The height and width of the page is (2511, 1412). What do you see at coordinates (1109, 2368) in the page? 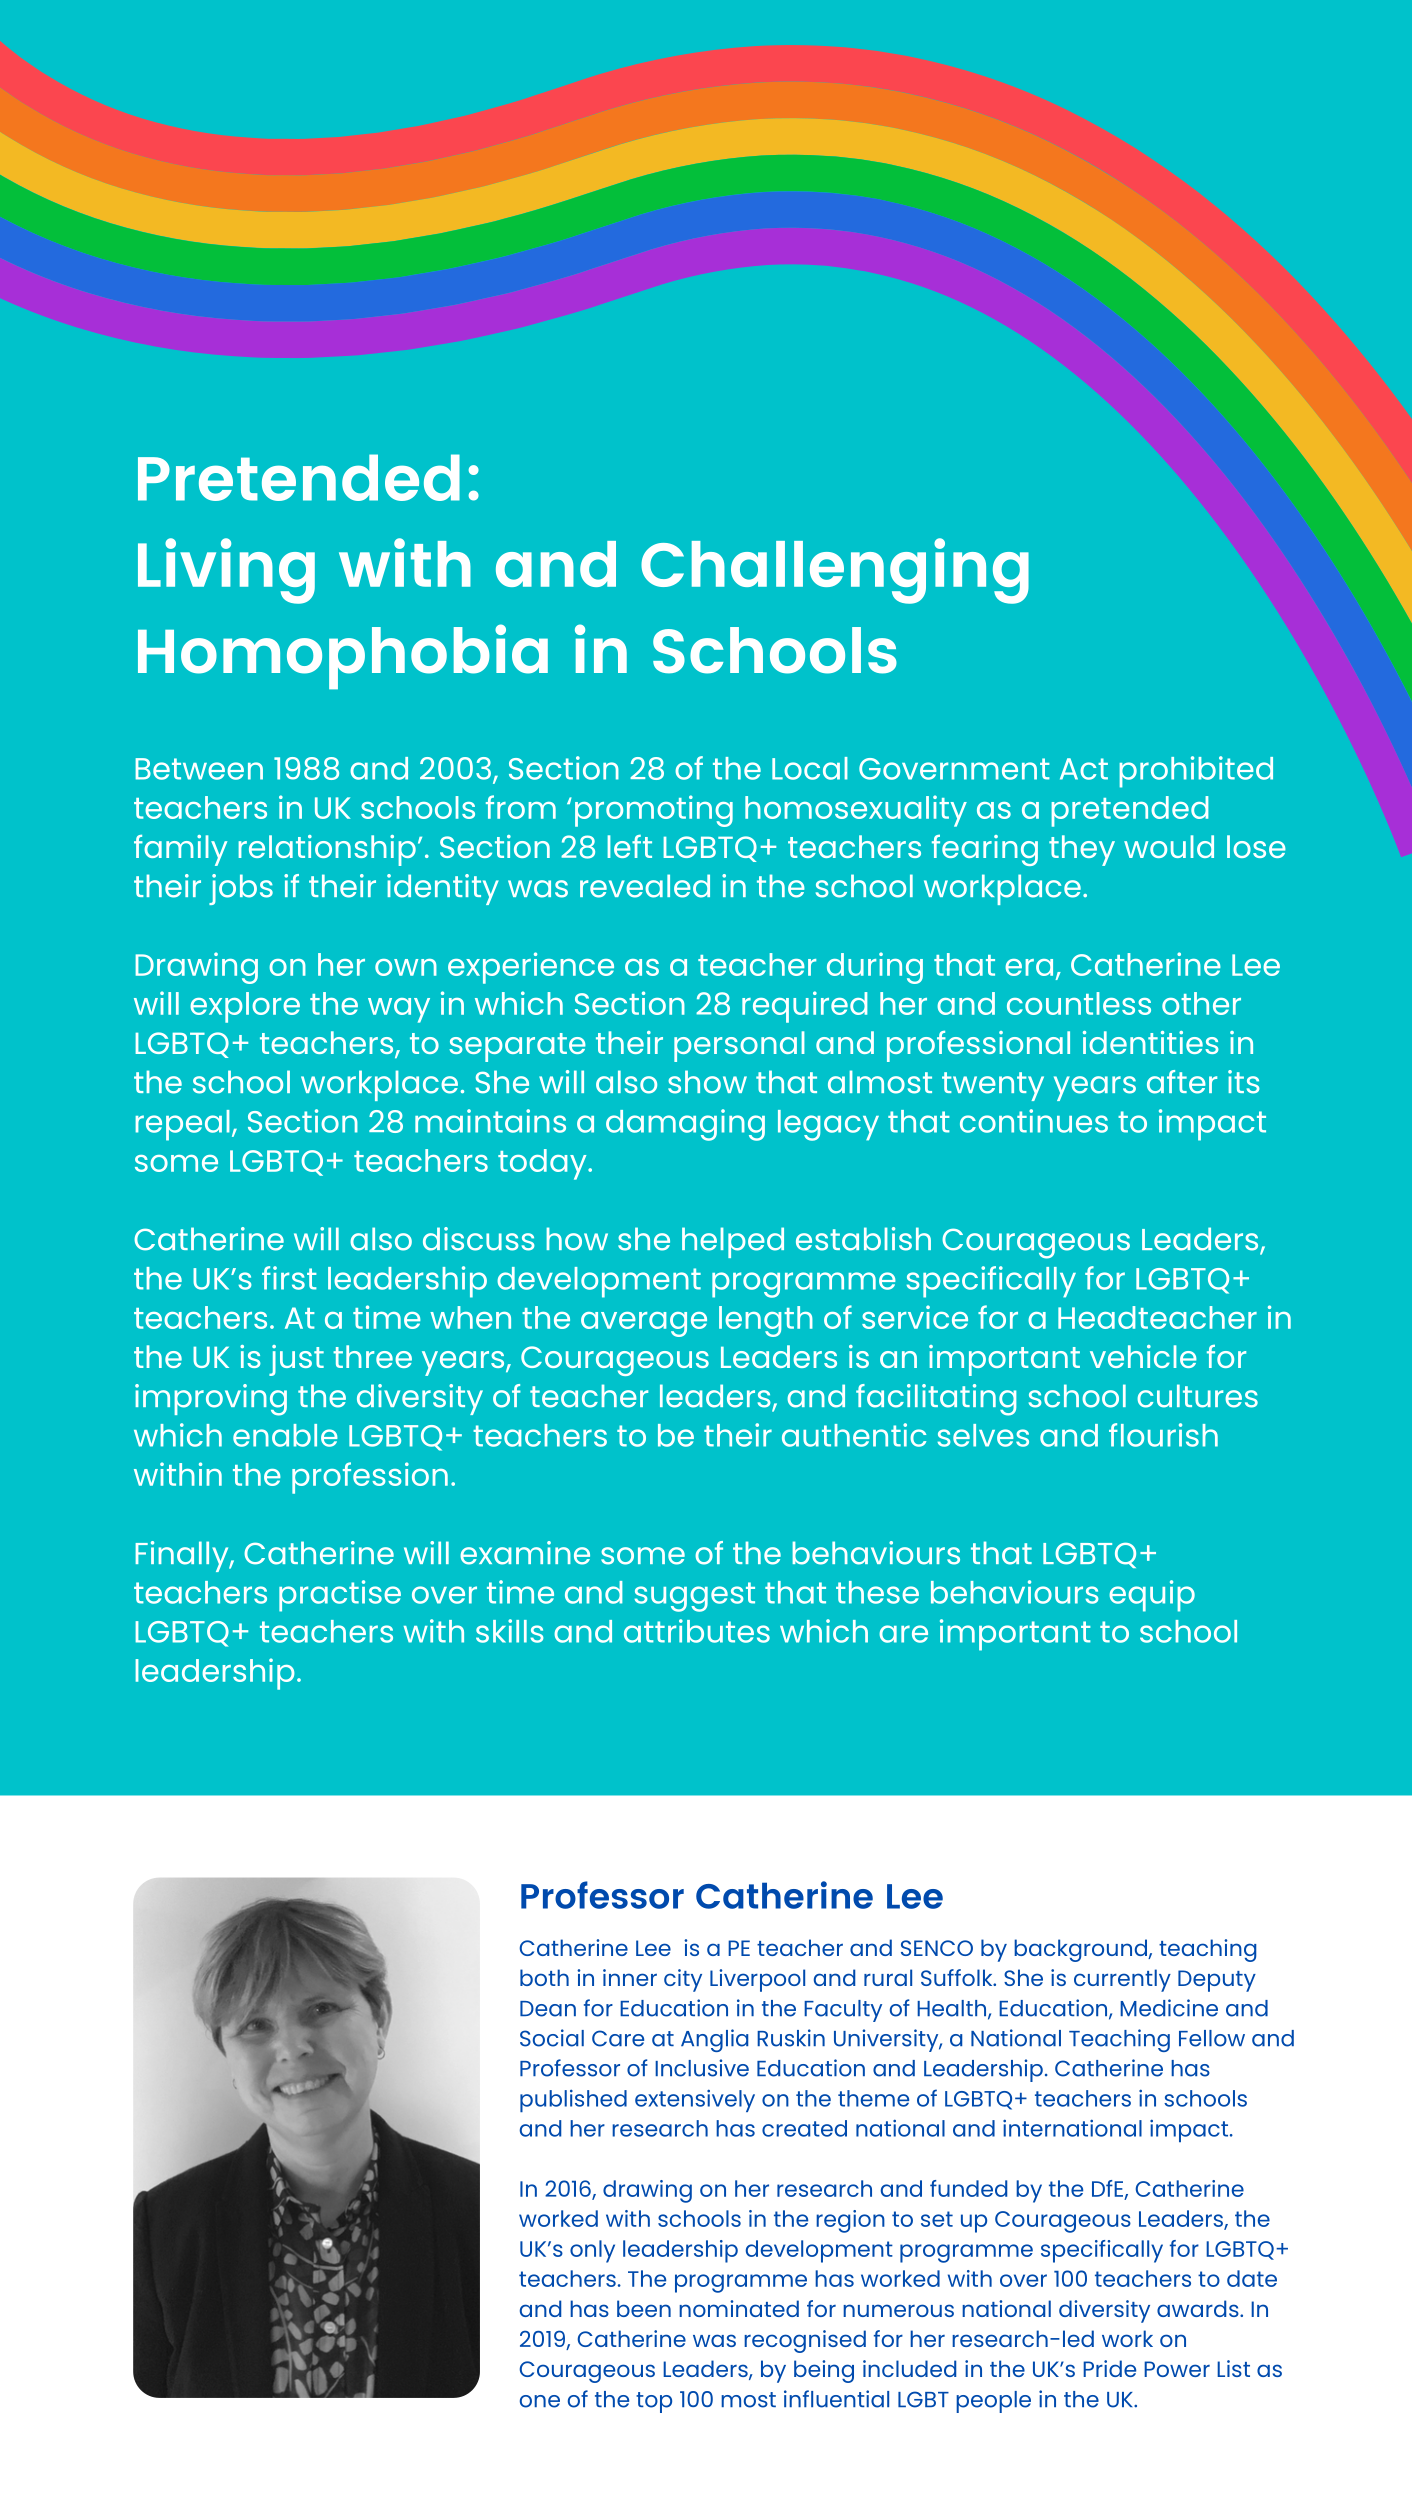
I see `Pride` at bounding box center [1109, 2368].
